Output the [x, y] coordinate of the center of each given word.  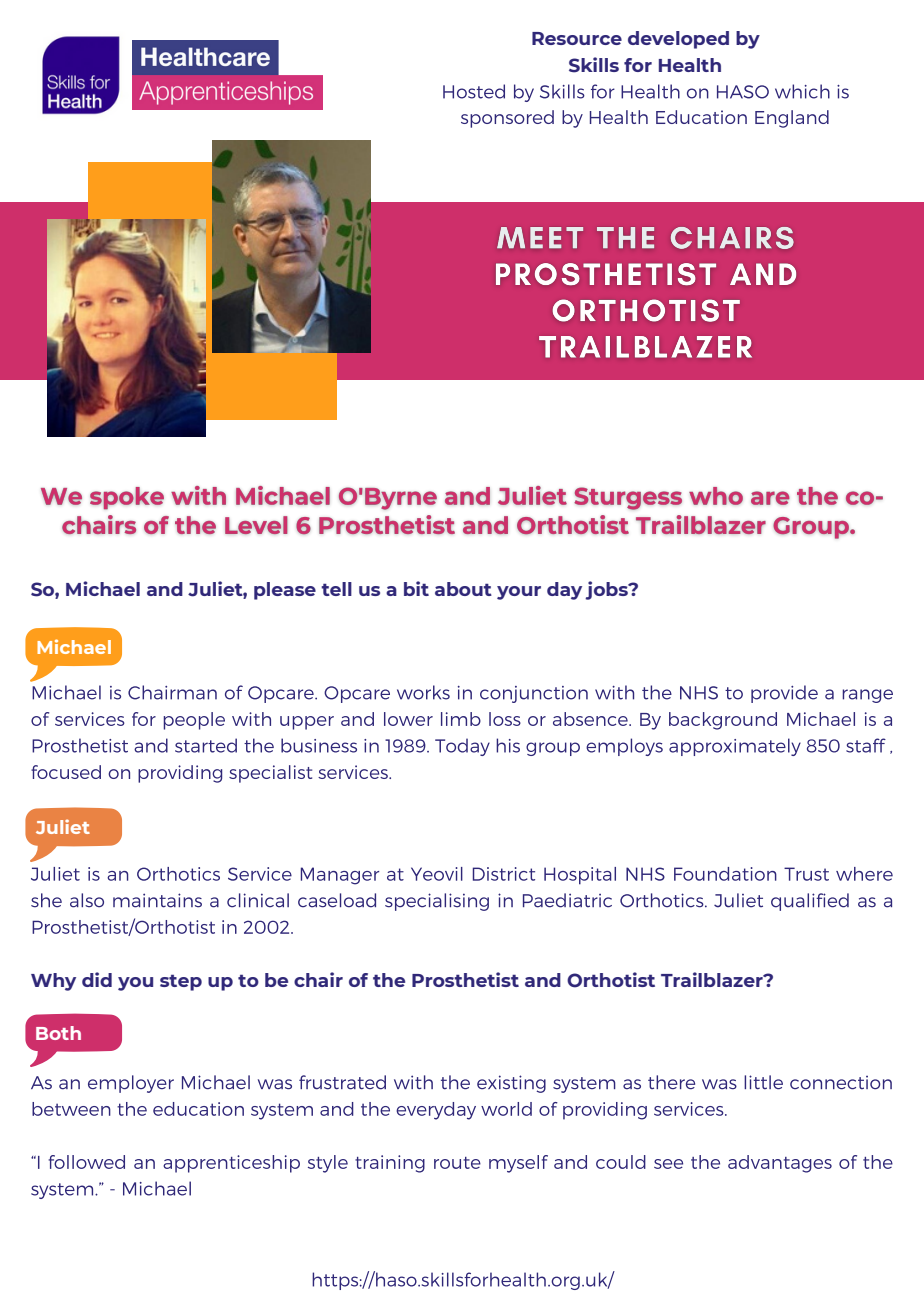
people [194, 721]
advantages [780, 1164]
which [802, 91]
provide [784, 694]
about [463, 589]
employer [131, 1084]
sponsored [507, 119]
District [504, 874]
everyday [436, 1111]
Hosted [474, 91]
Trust [806, 874]
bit [416, 588]
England [792, 119]
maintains [157, 900]
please [285, 591]
